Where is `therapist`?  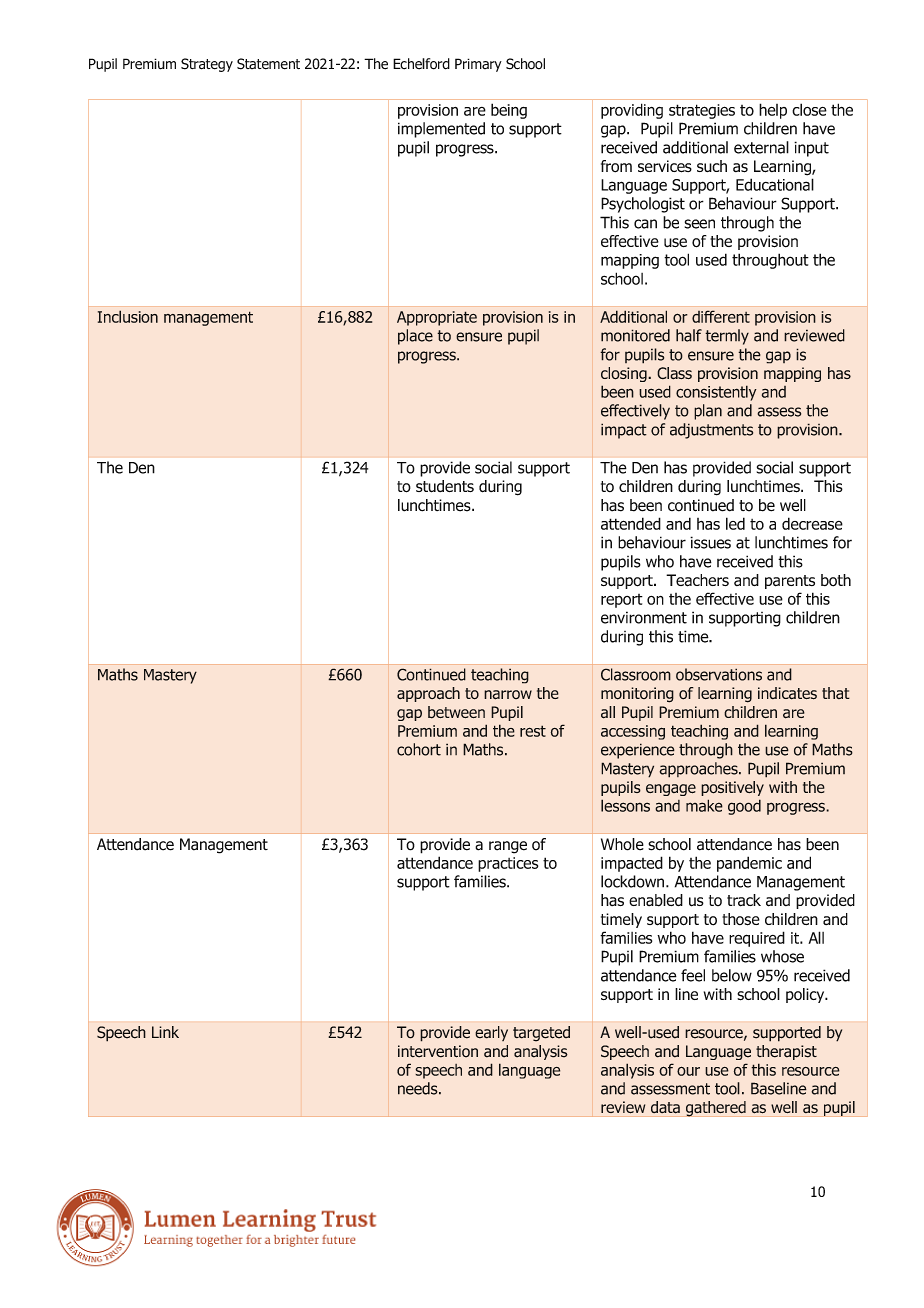 therapist is located at coordinates (786, 1052).
